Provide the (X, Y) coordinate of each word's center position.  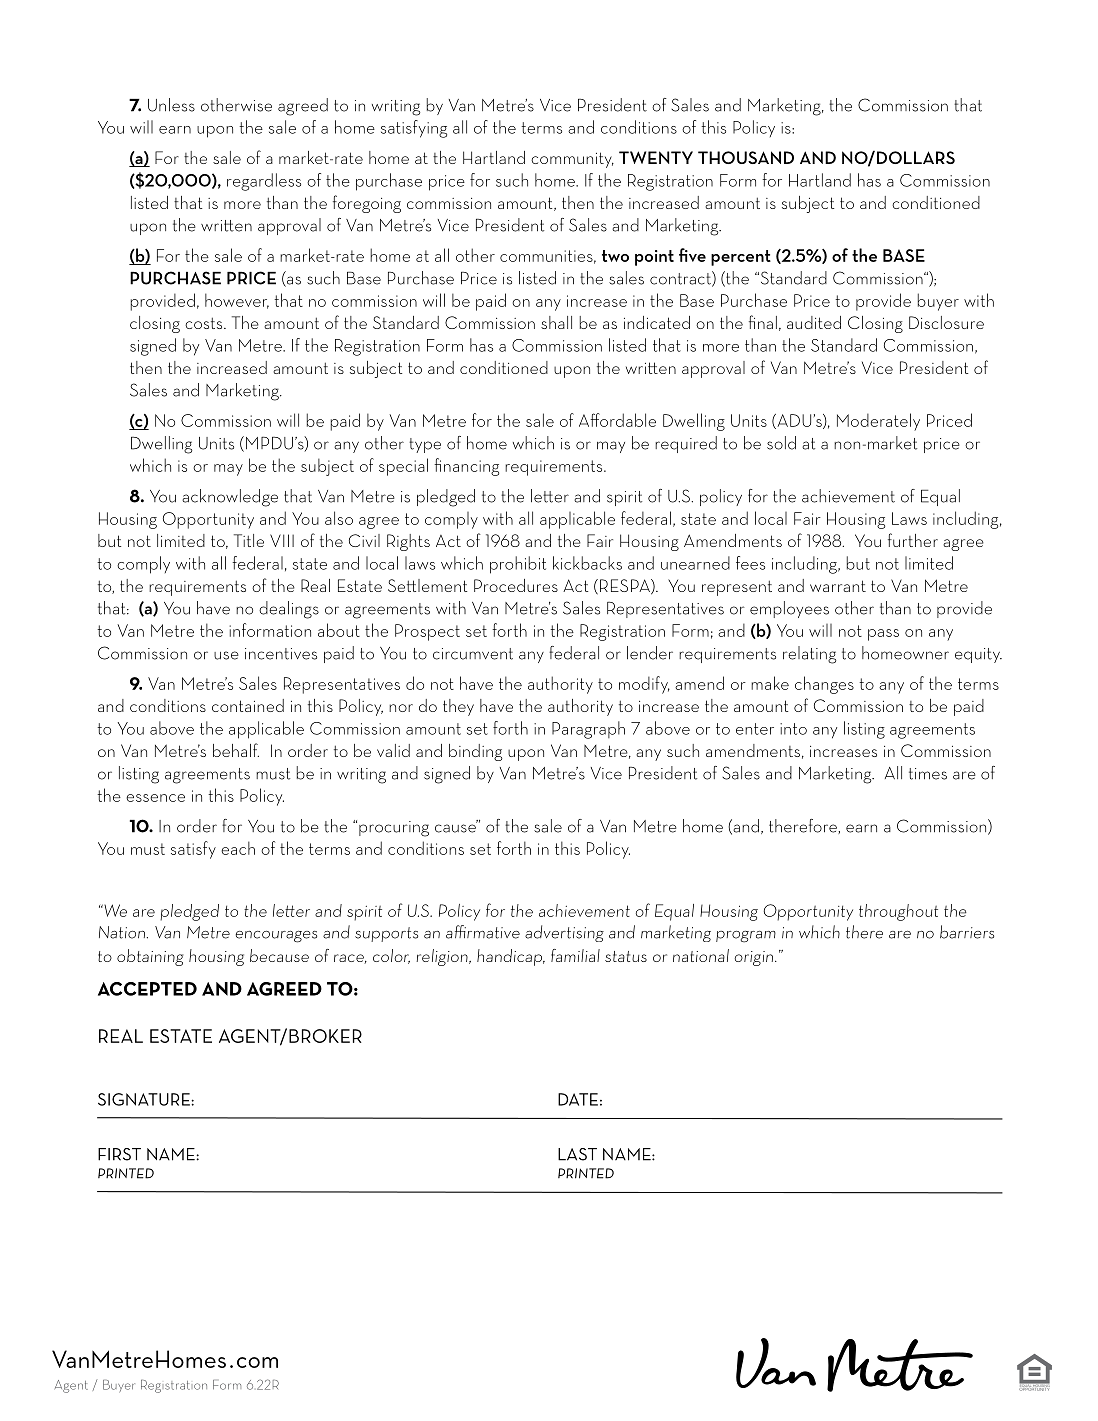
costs (205, 323)
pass (883, 635)
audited (814, 322)
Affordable (617, 420)
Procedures (516, 585)
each (238, 848)
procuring (394, 829)
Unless (171, 105)
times (928, 774)
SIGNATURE (145, 1099)
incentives (281, 654)
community (572, 160)
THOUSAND (746, 157)
